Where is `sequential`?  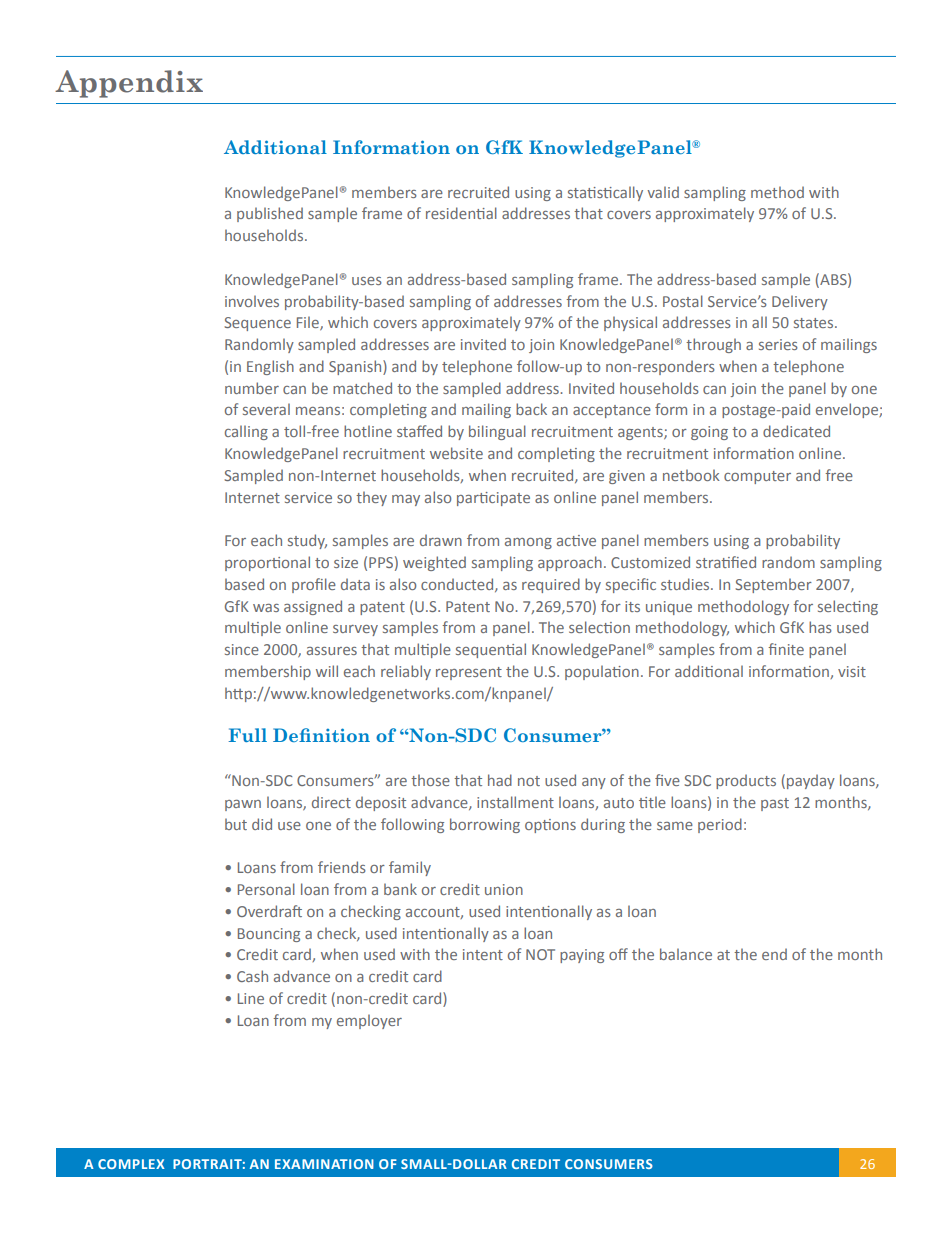 sequential is located at coordinates (491, 650).
